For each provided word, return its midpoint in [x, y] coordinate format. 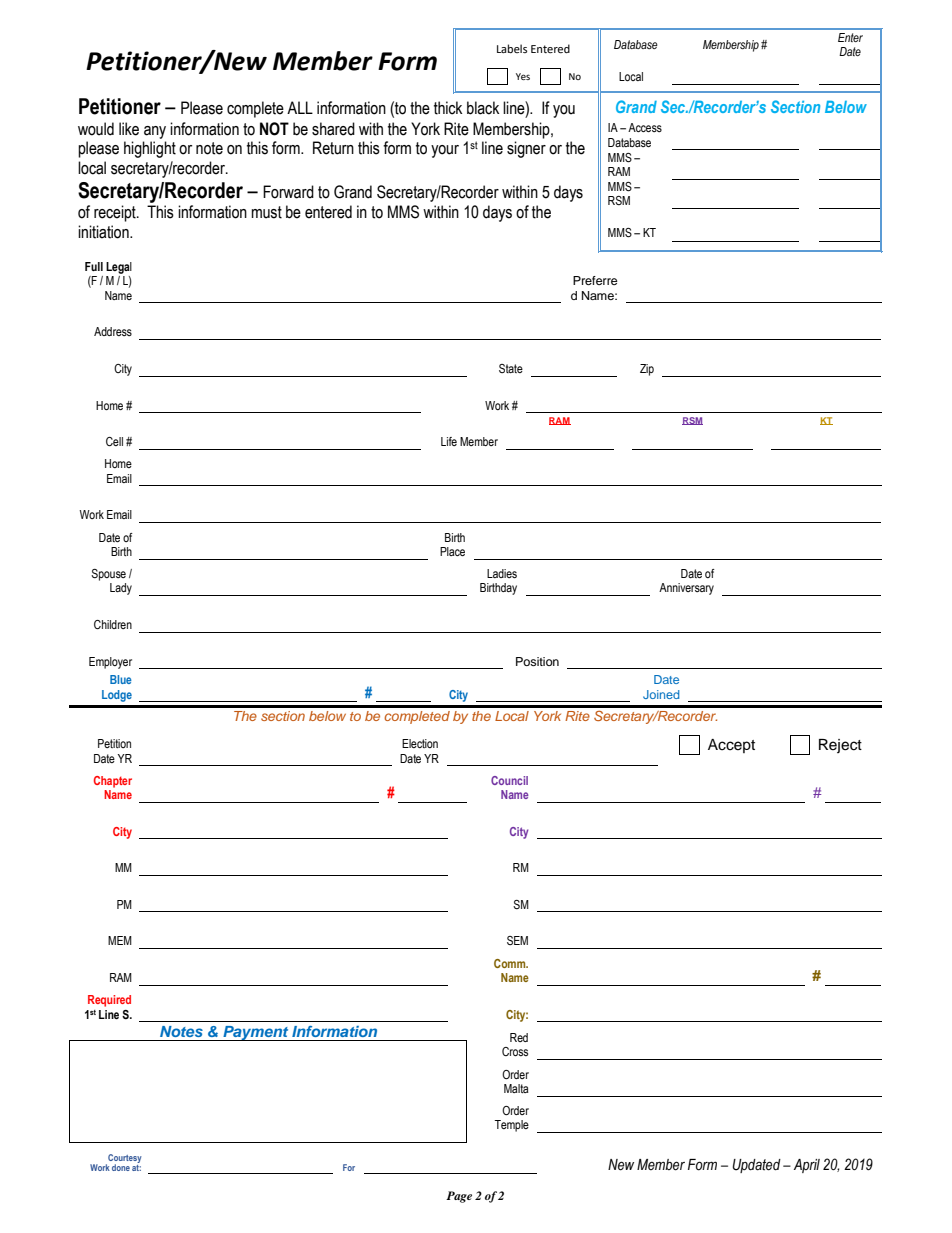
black [483, 108]
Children [113, 624]
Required [109, 1001]
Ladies [502, 574]
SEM [517, 940]
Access [645, 127]
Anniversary [686, 589]
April [807, 1166]
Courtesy [124, 1159]
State [511, 368]
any [155, 132]
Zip [647, 370]
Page [459, 1197]
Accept [731, 746]
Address [113, 331]
